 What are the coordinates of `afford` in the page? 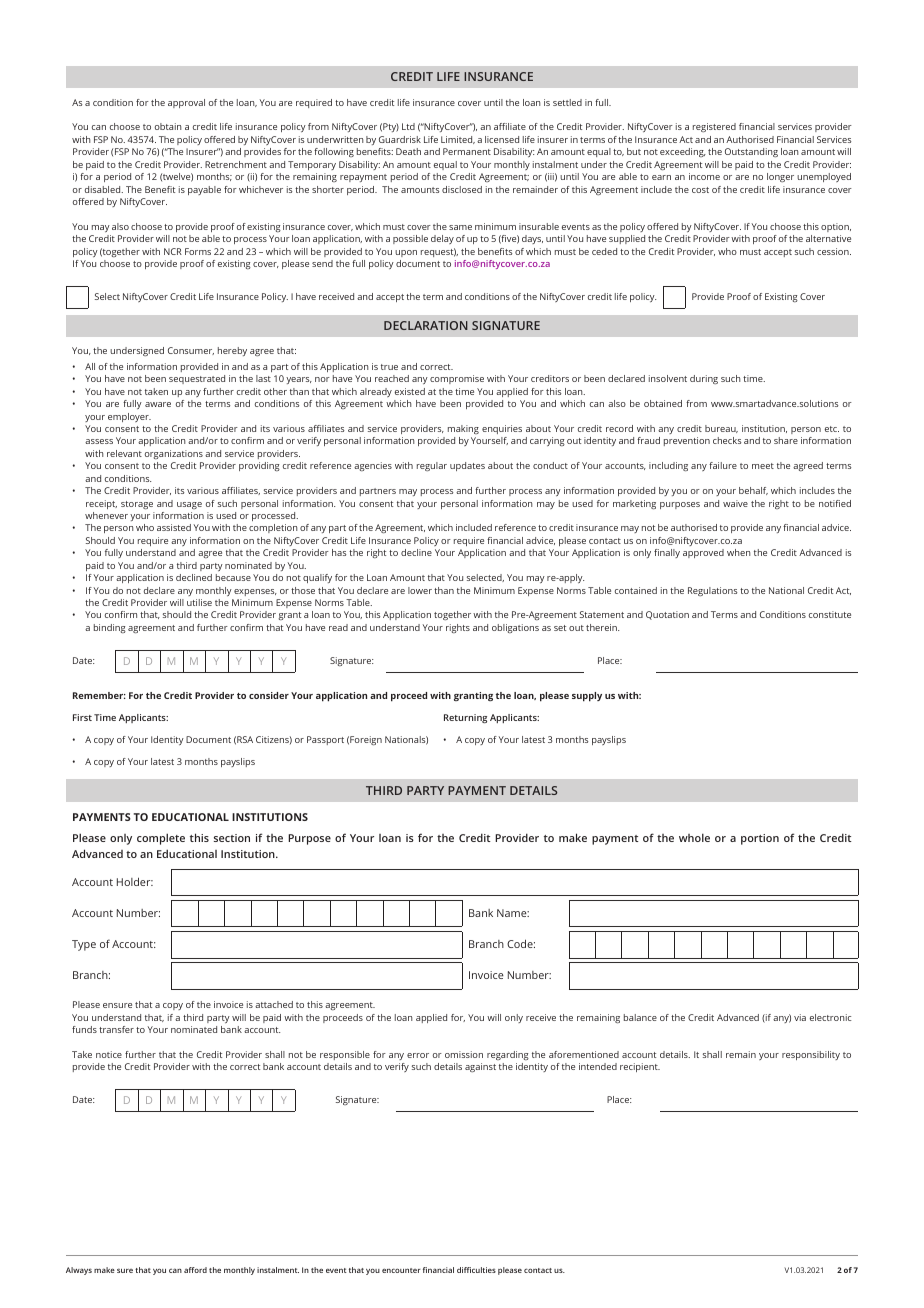 It's located at (195, 1270).
